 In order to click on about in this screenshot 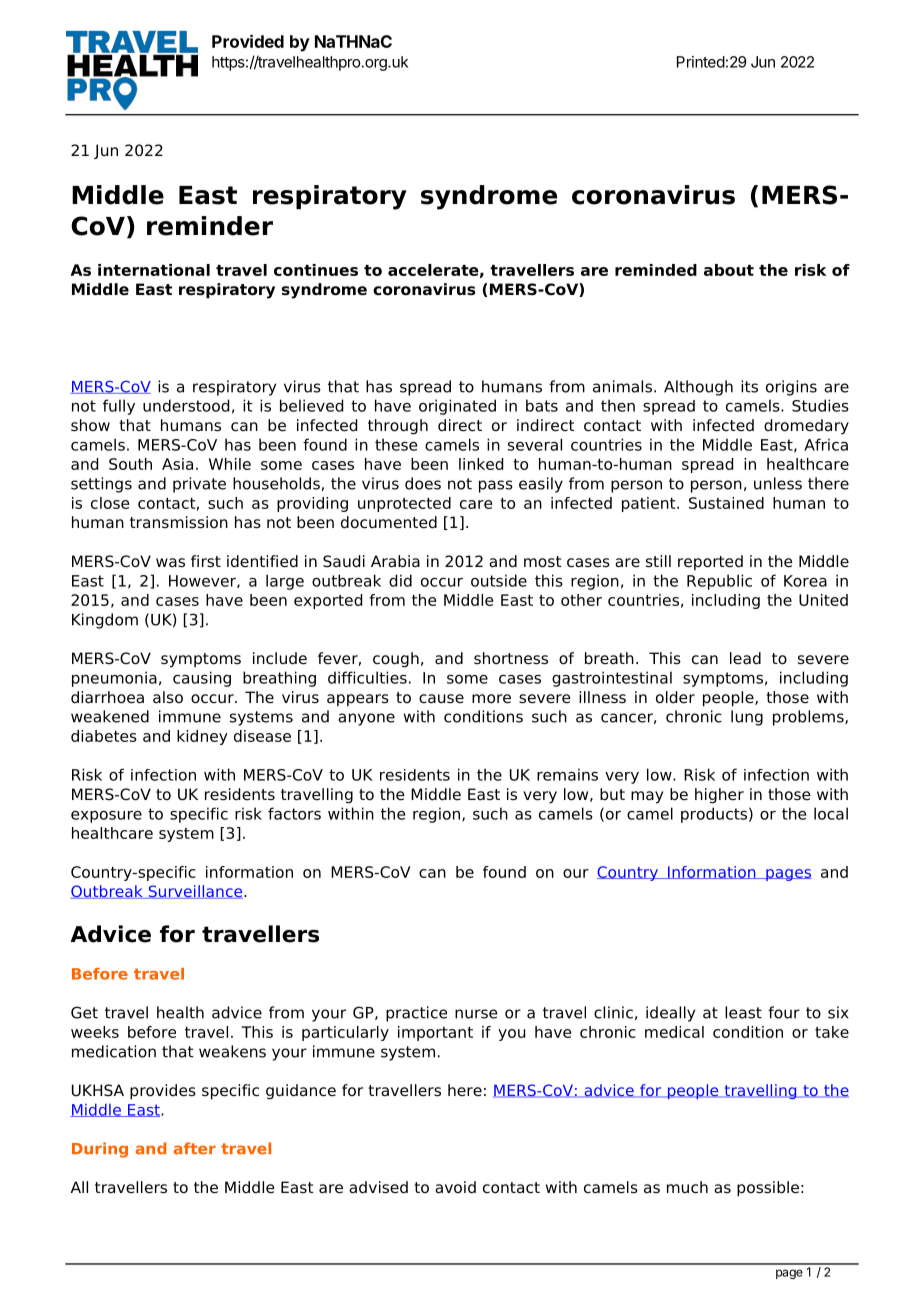, I will do `click(729, 270)`.
